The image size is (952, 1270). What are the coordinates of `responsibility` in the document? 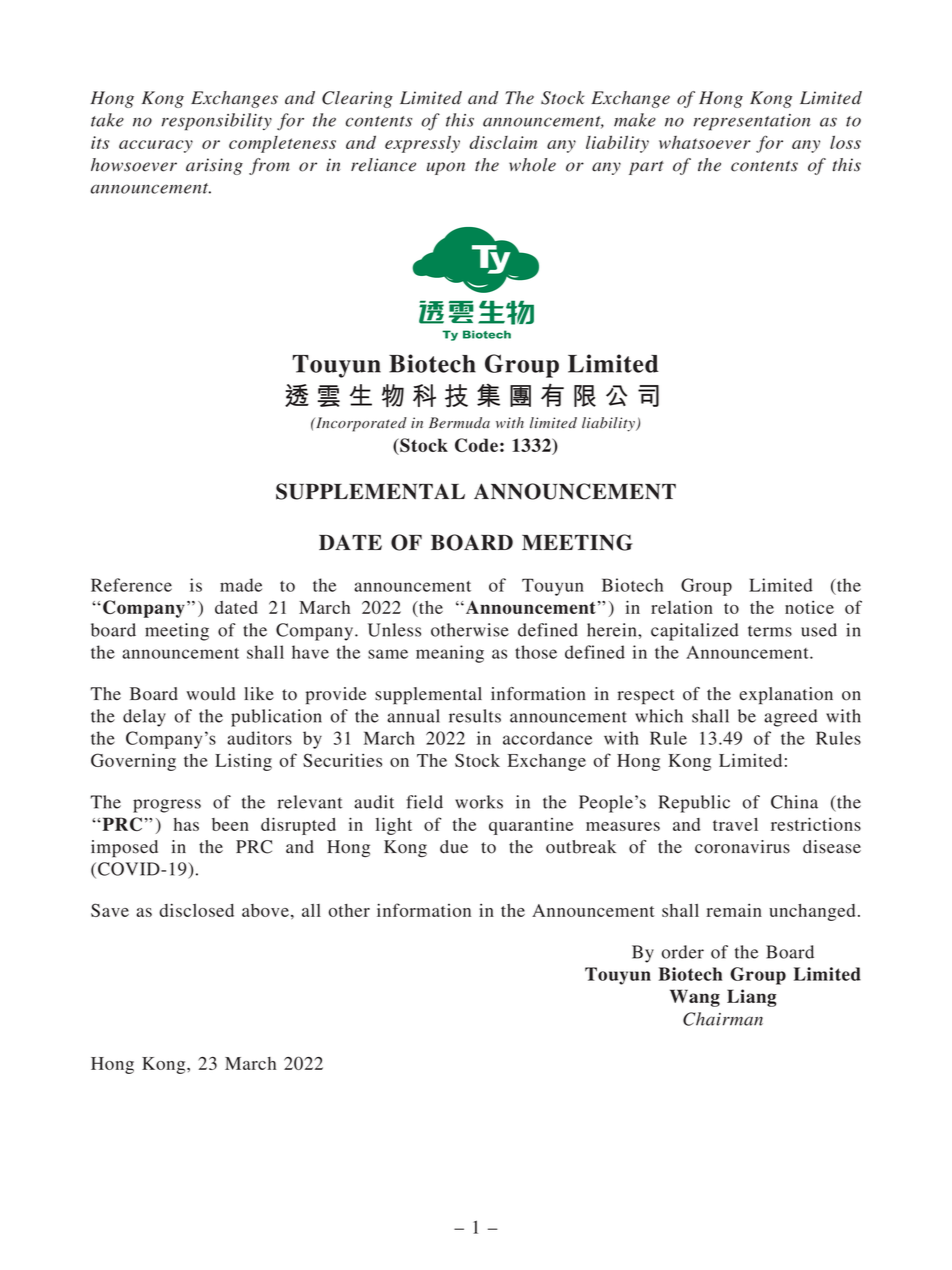 It's located at (216, 122).
